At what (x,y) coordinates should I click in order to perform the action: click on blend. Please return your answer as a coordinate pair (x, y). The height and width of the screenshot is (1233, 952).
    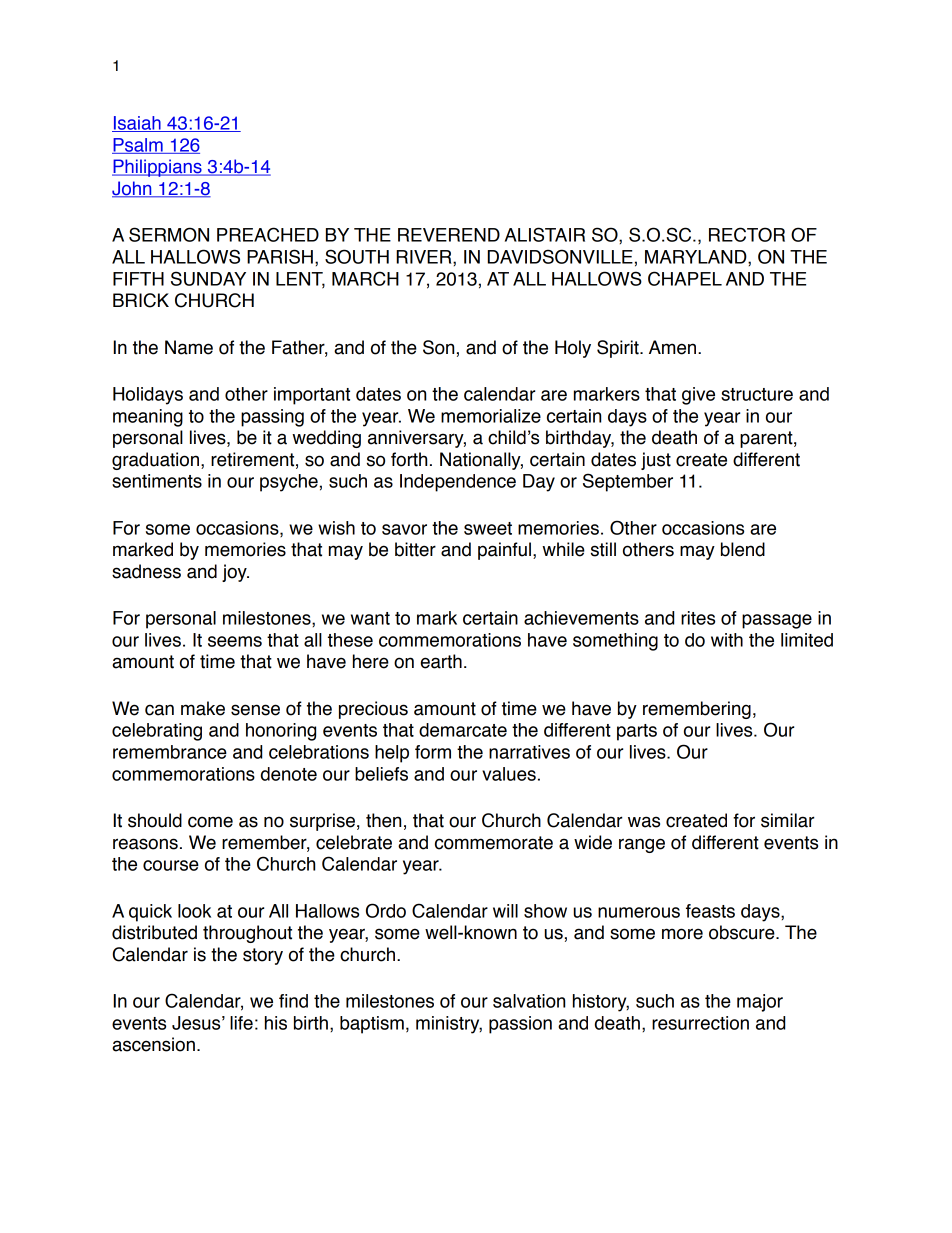
    Looking at the image, I should click on (743, 549).
